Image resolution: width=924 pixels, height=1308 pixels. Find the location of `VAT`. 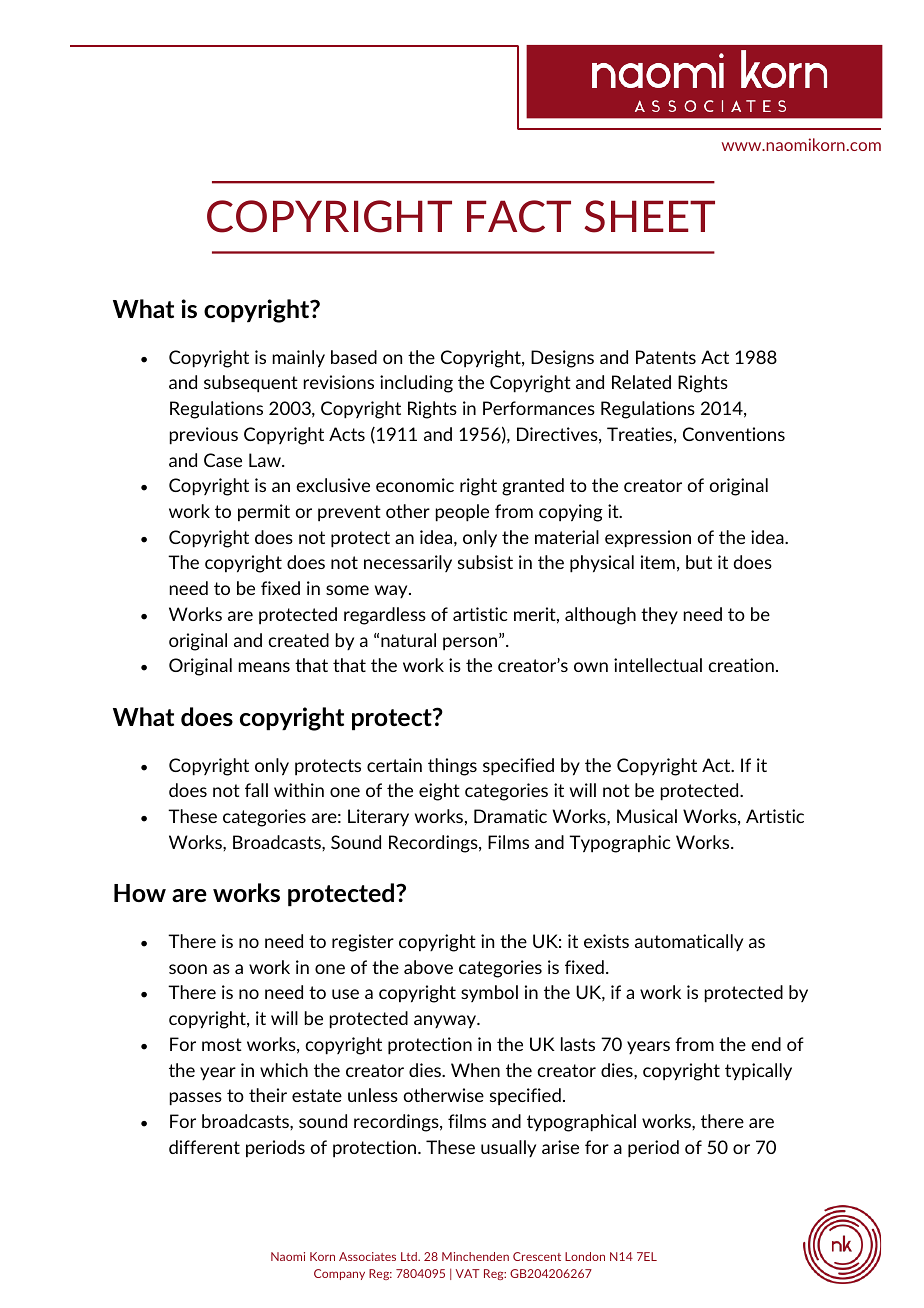

VAT is located at coordinates (468, 1273).
